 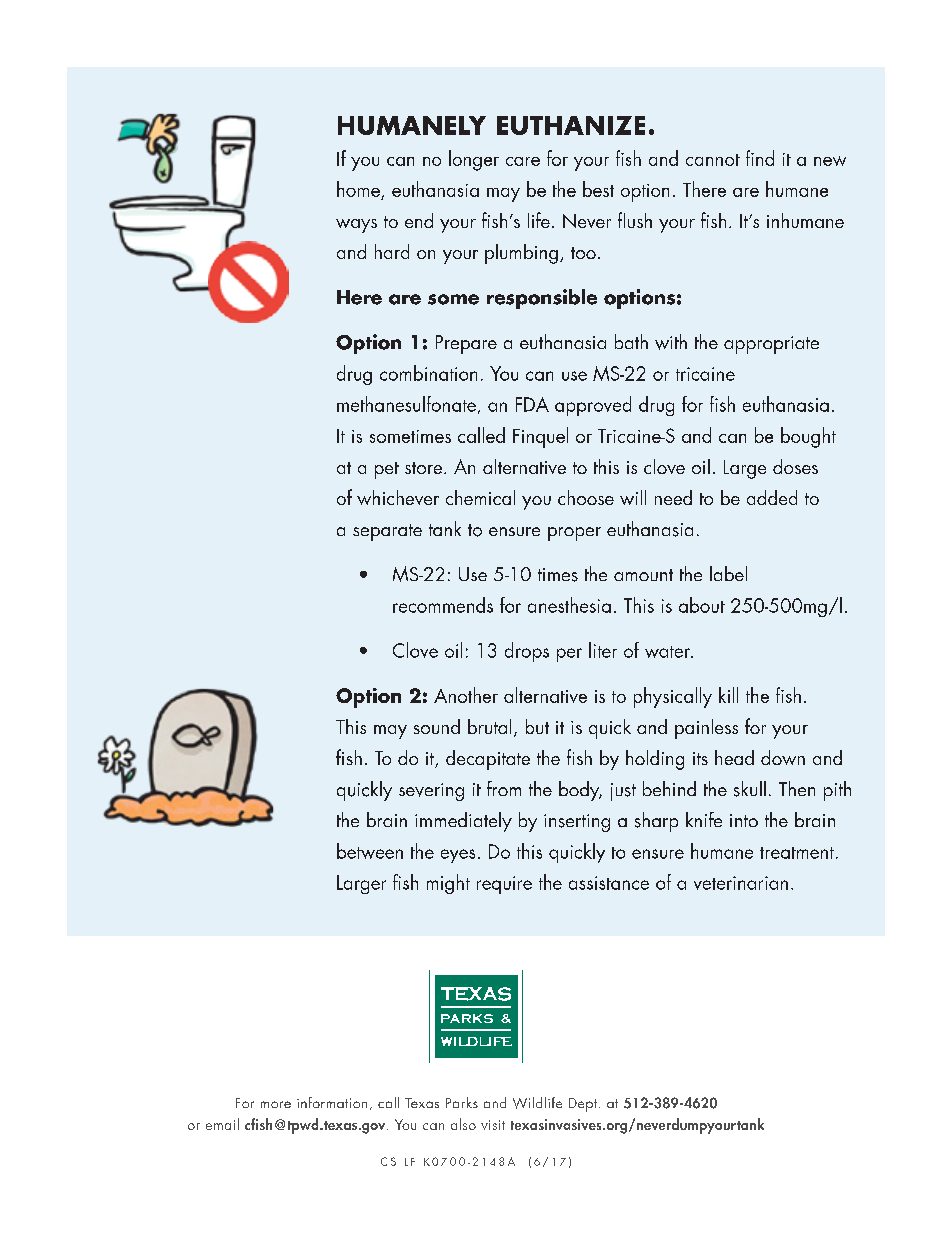 What do you see at coordinates (741, 883) in the image?
I see `veterinarian` at bounding box center [741, 883].
